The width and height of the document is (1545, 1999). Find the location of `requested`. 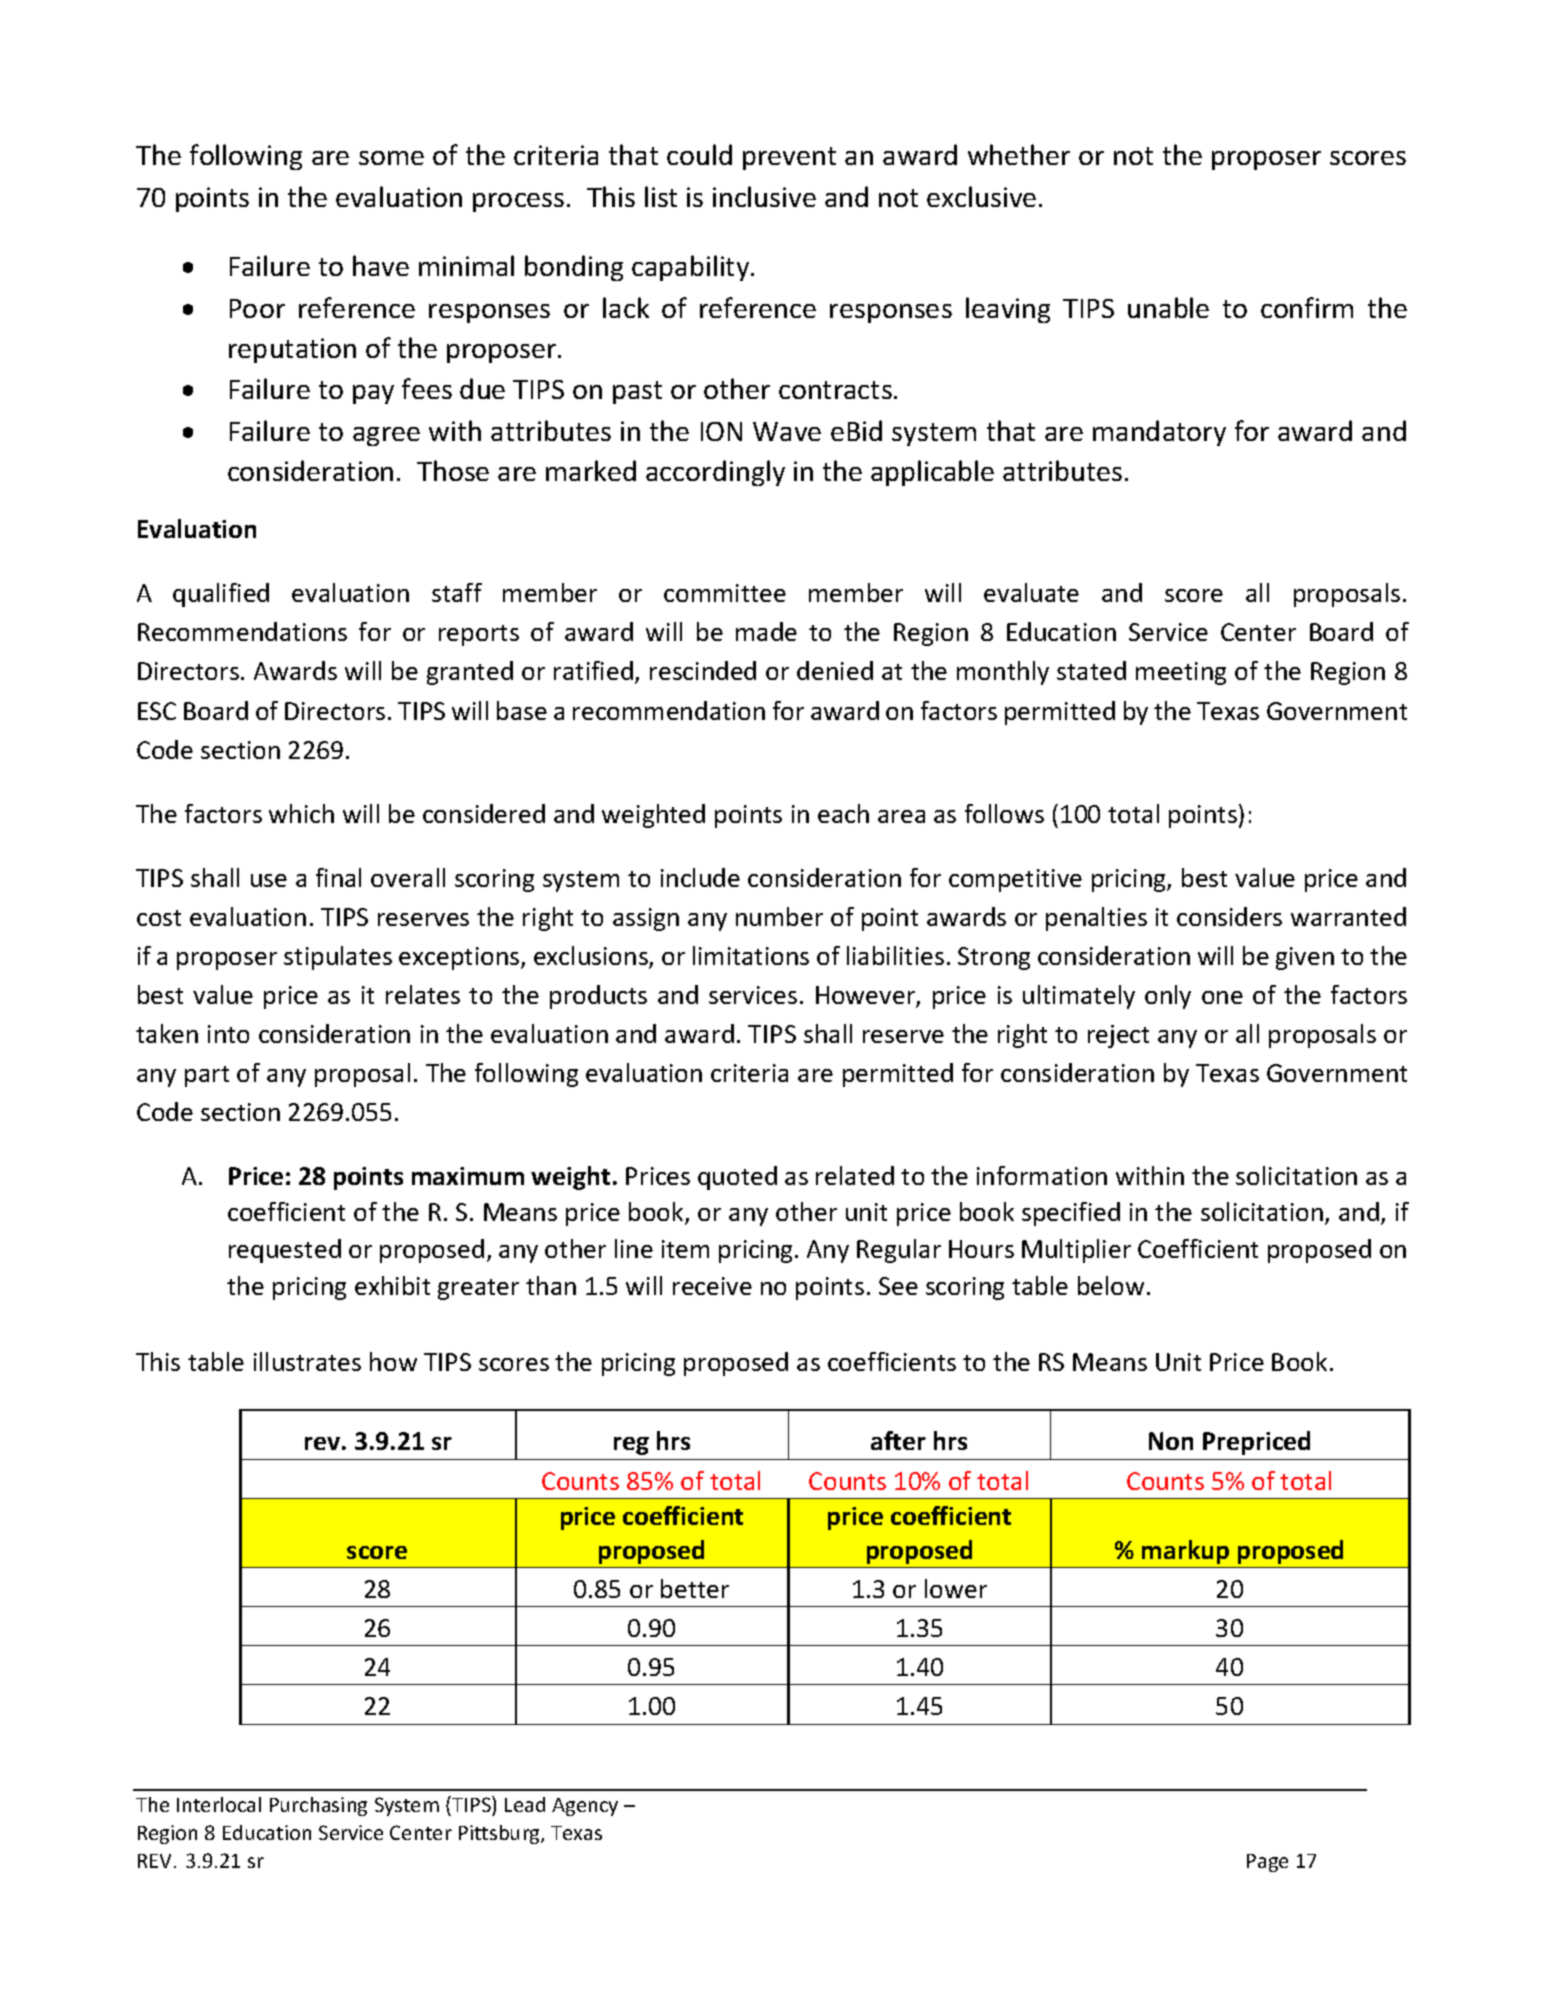

requested is located at coordinates (285, 1251).
